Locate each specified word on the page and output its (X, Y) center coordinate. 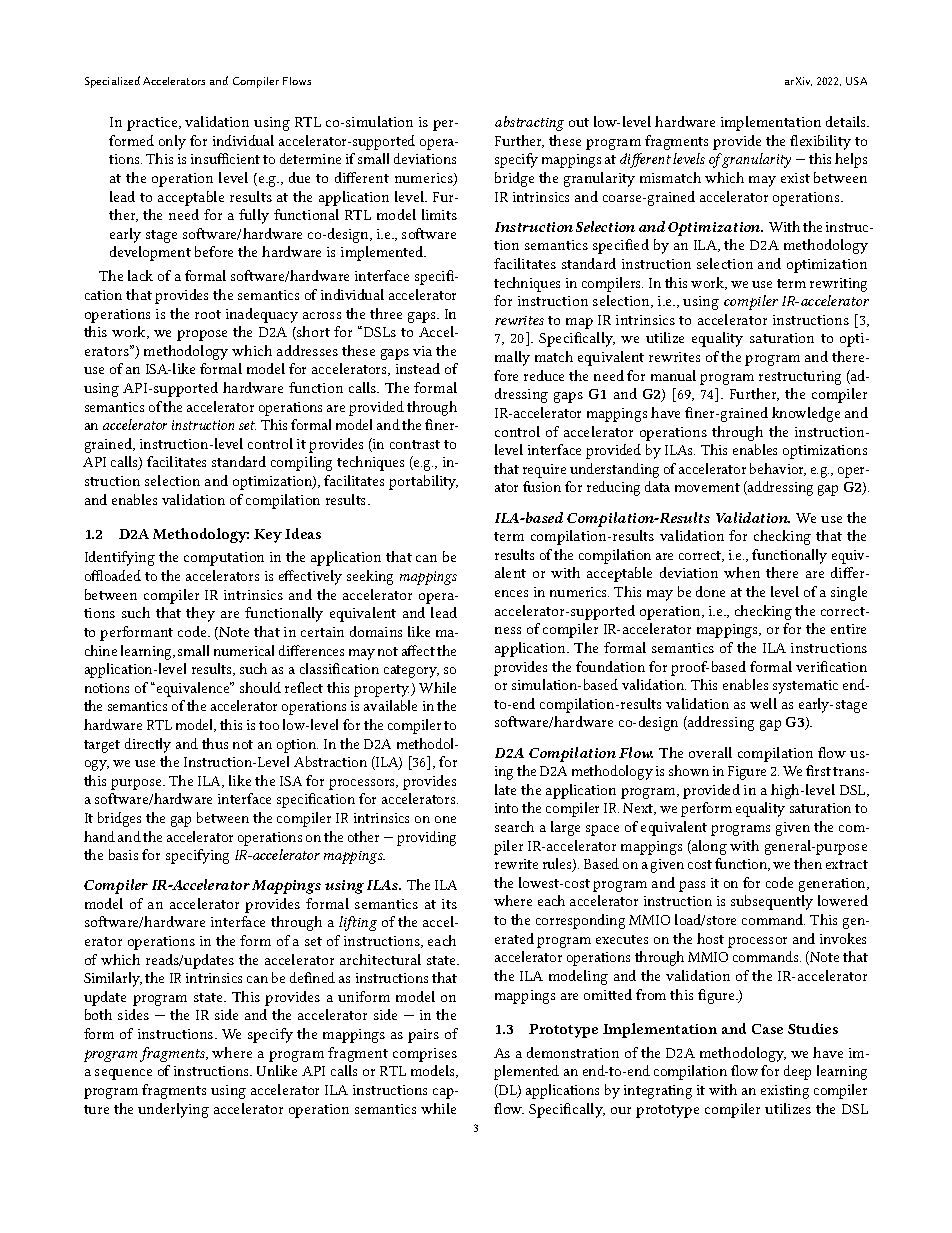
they (200, 614)
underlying (173, 1110)
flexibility (820, 142)
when (742, 572)
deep (797, 1072)
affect (418, 650)
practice (153, 124)
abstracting (529, 123)
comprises (425, 1055)
